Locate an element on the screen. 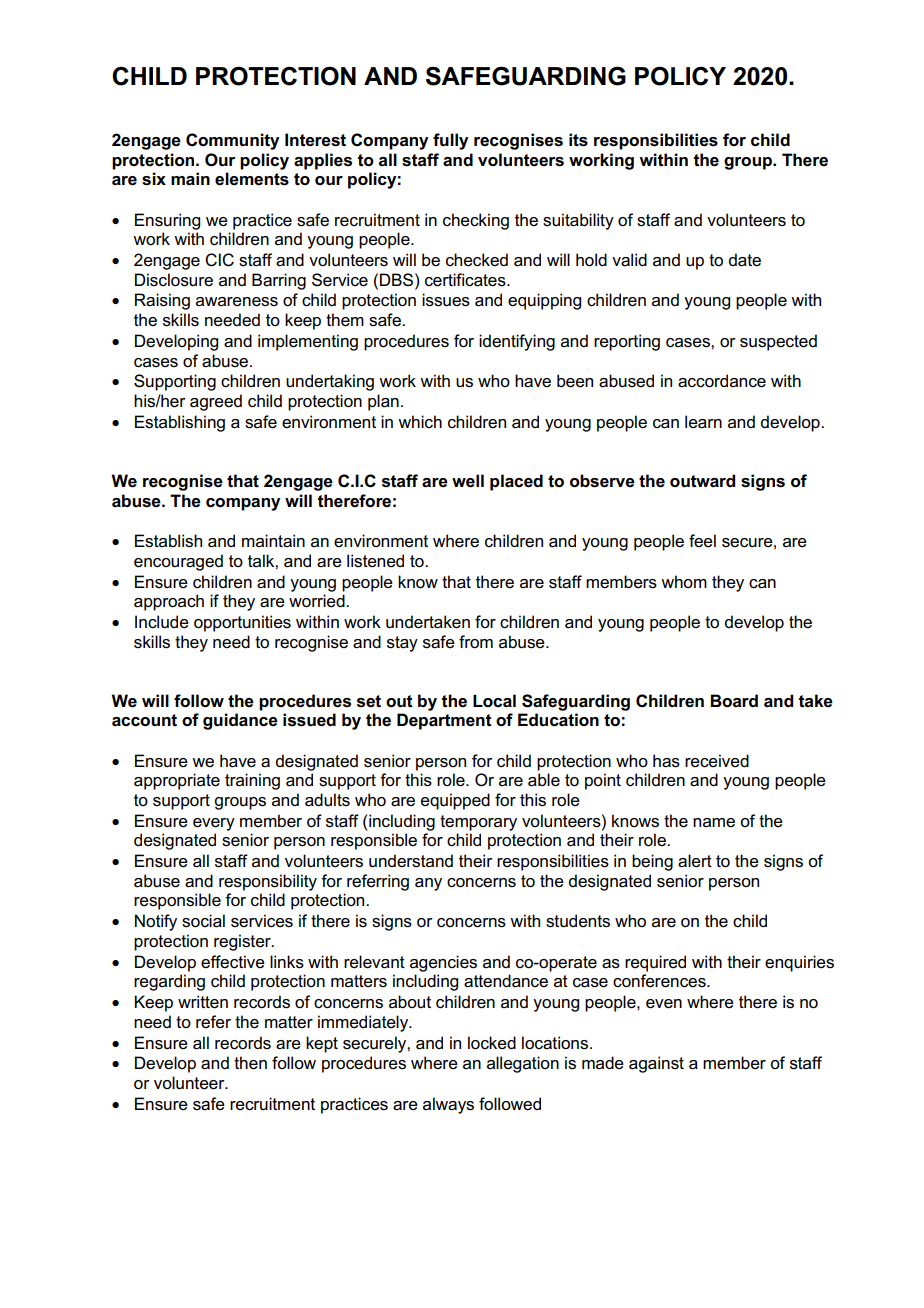 The image size is (924, 1308). always is located at coordinates (448, 1105).
